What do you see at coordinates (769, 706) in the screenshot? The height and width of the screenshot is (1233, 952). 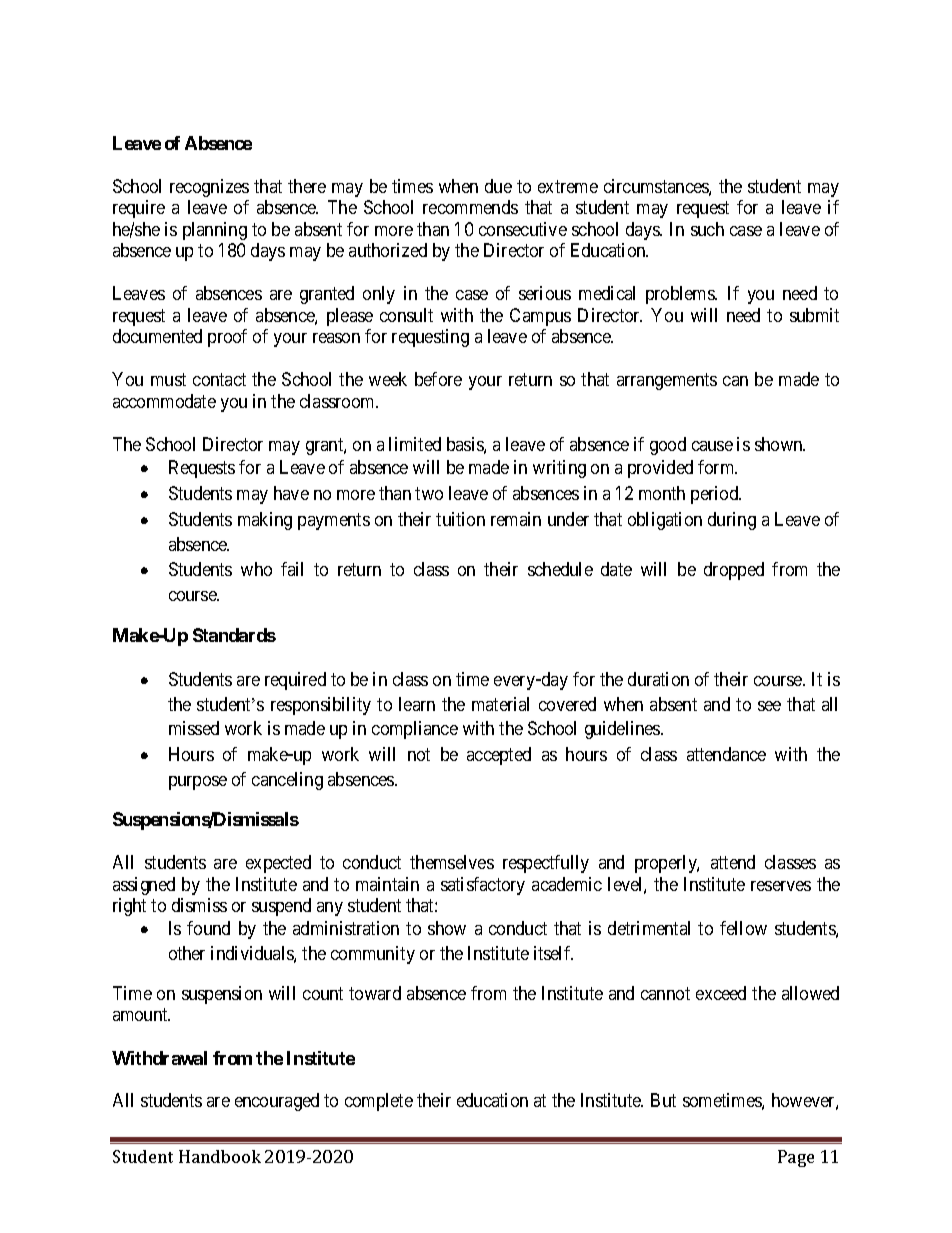 I see `see` at bounding box center [769, 706].
